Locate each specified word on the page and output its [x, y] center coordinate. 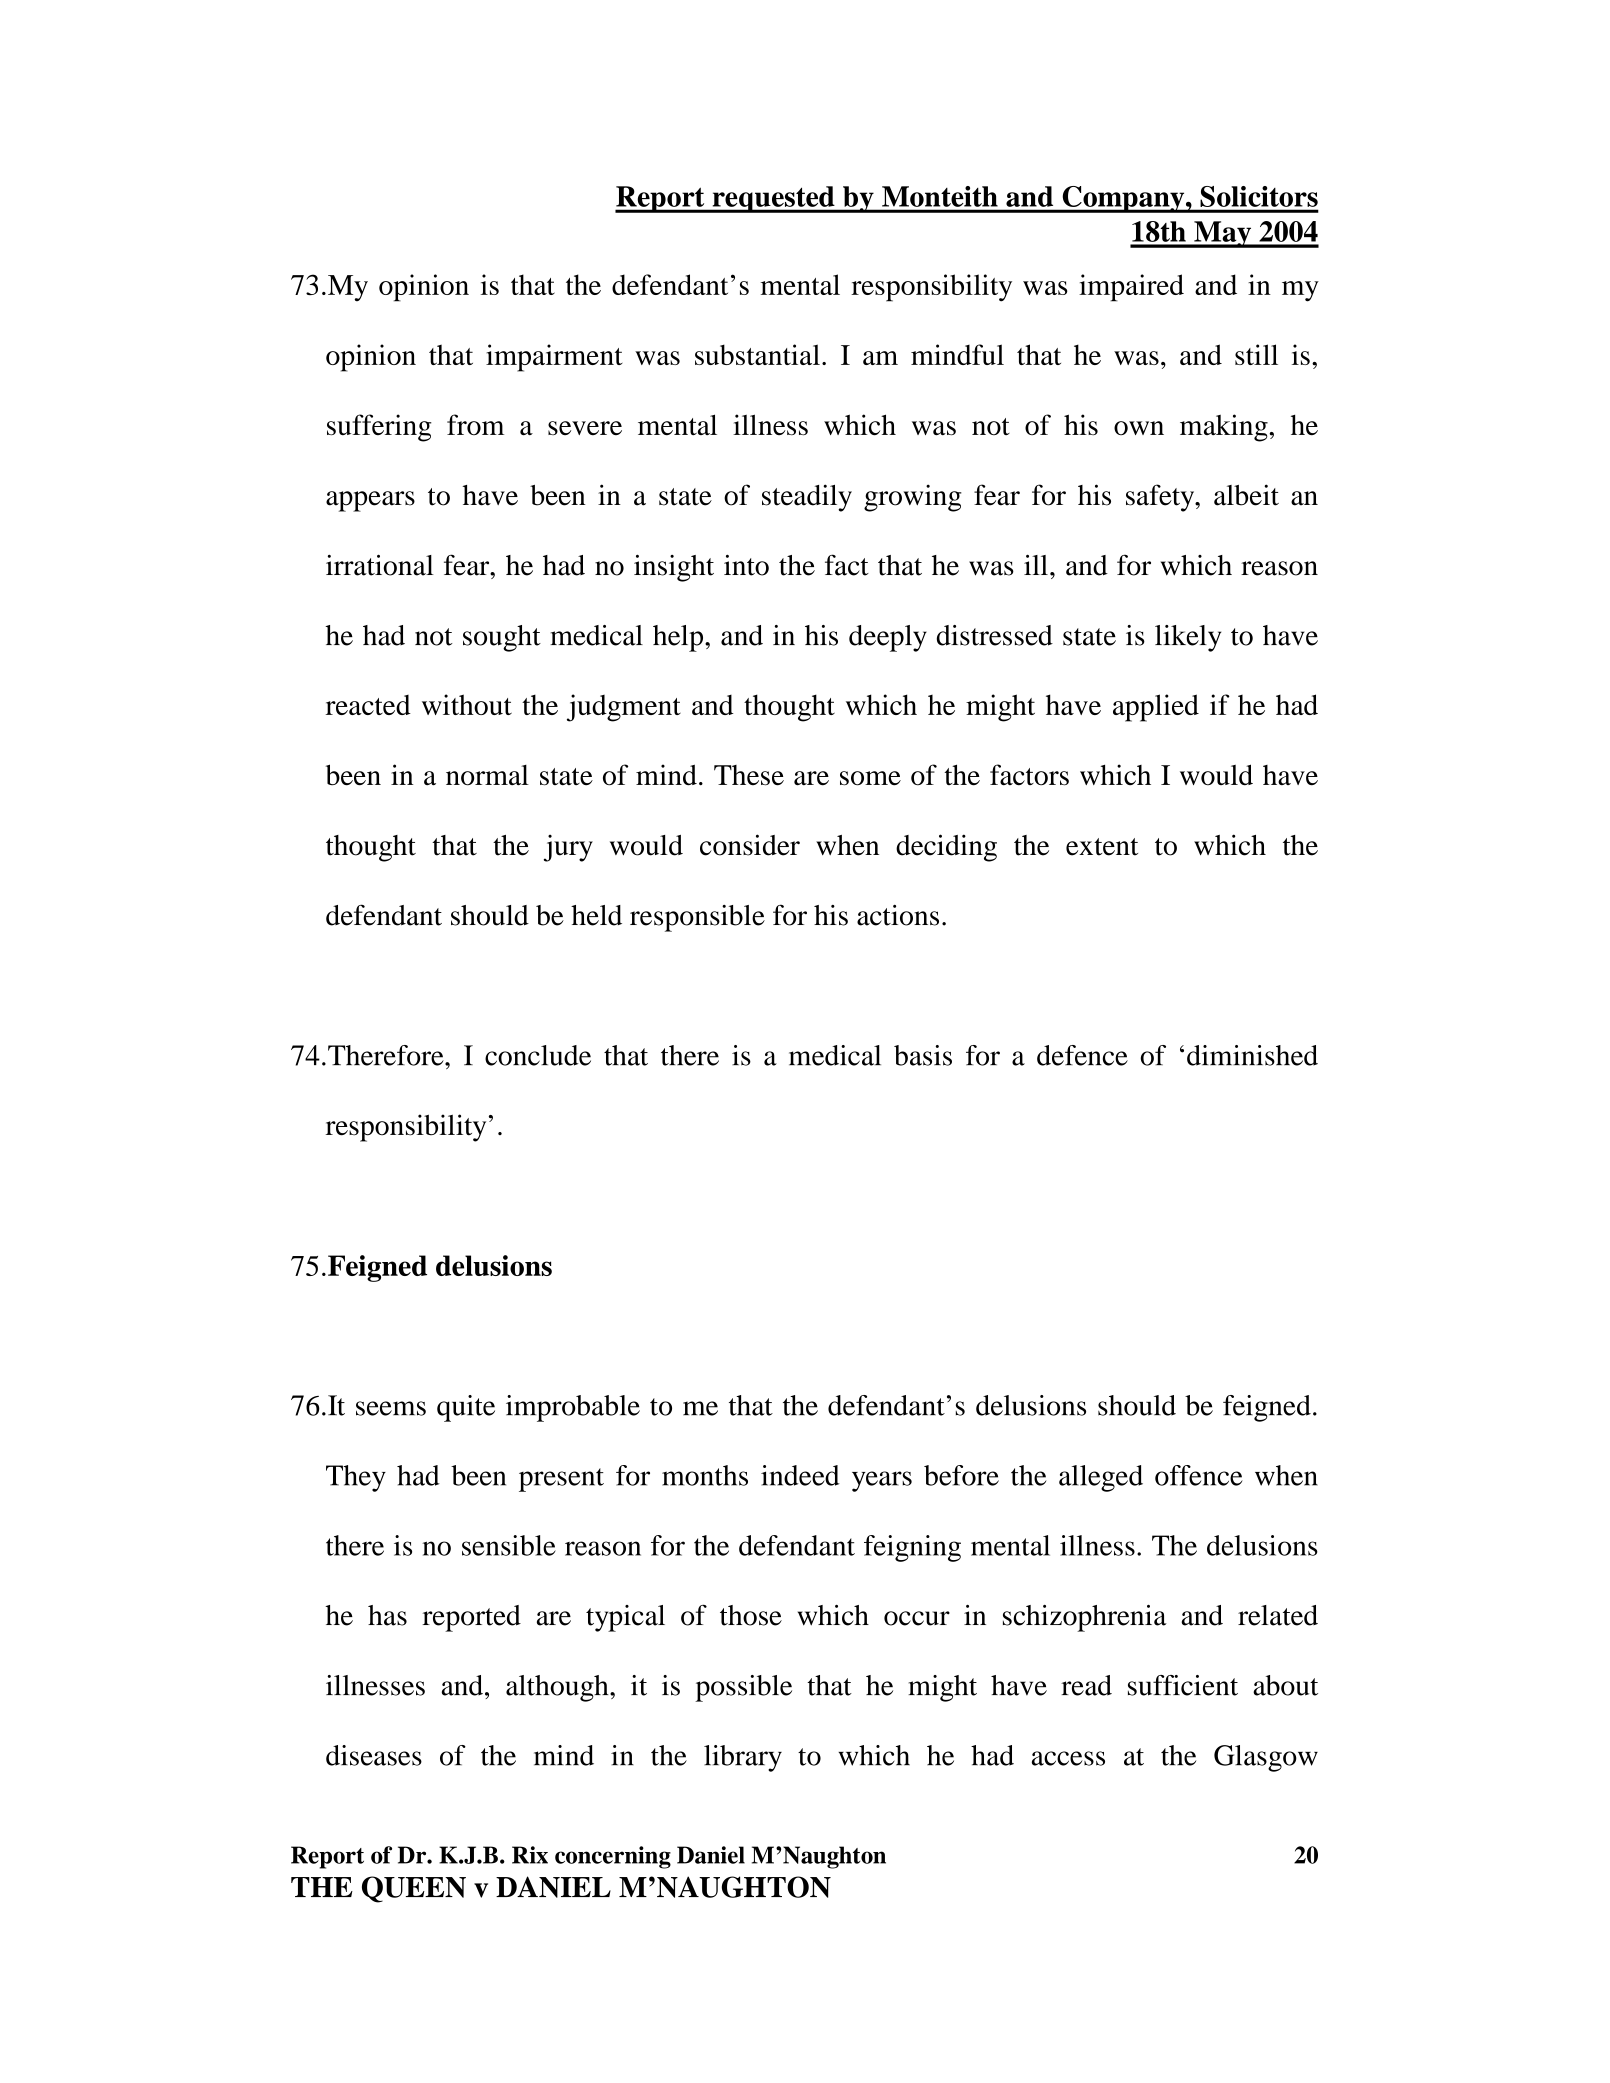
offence [1199, 1475]
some [870, 778]
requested [773, 199]
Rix [530, 1855]
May [1223, 234]
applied [1156, 708]
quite [466, 1408]
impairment [554, 358]
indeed [800, 1475]
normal [487, 775]
